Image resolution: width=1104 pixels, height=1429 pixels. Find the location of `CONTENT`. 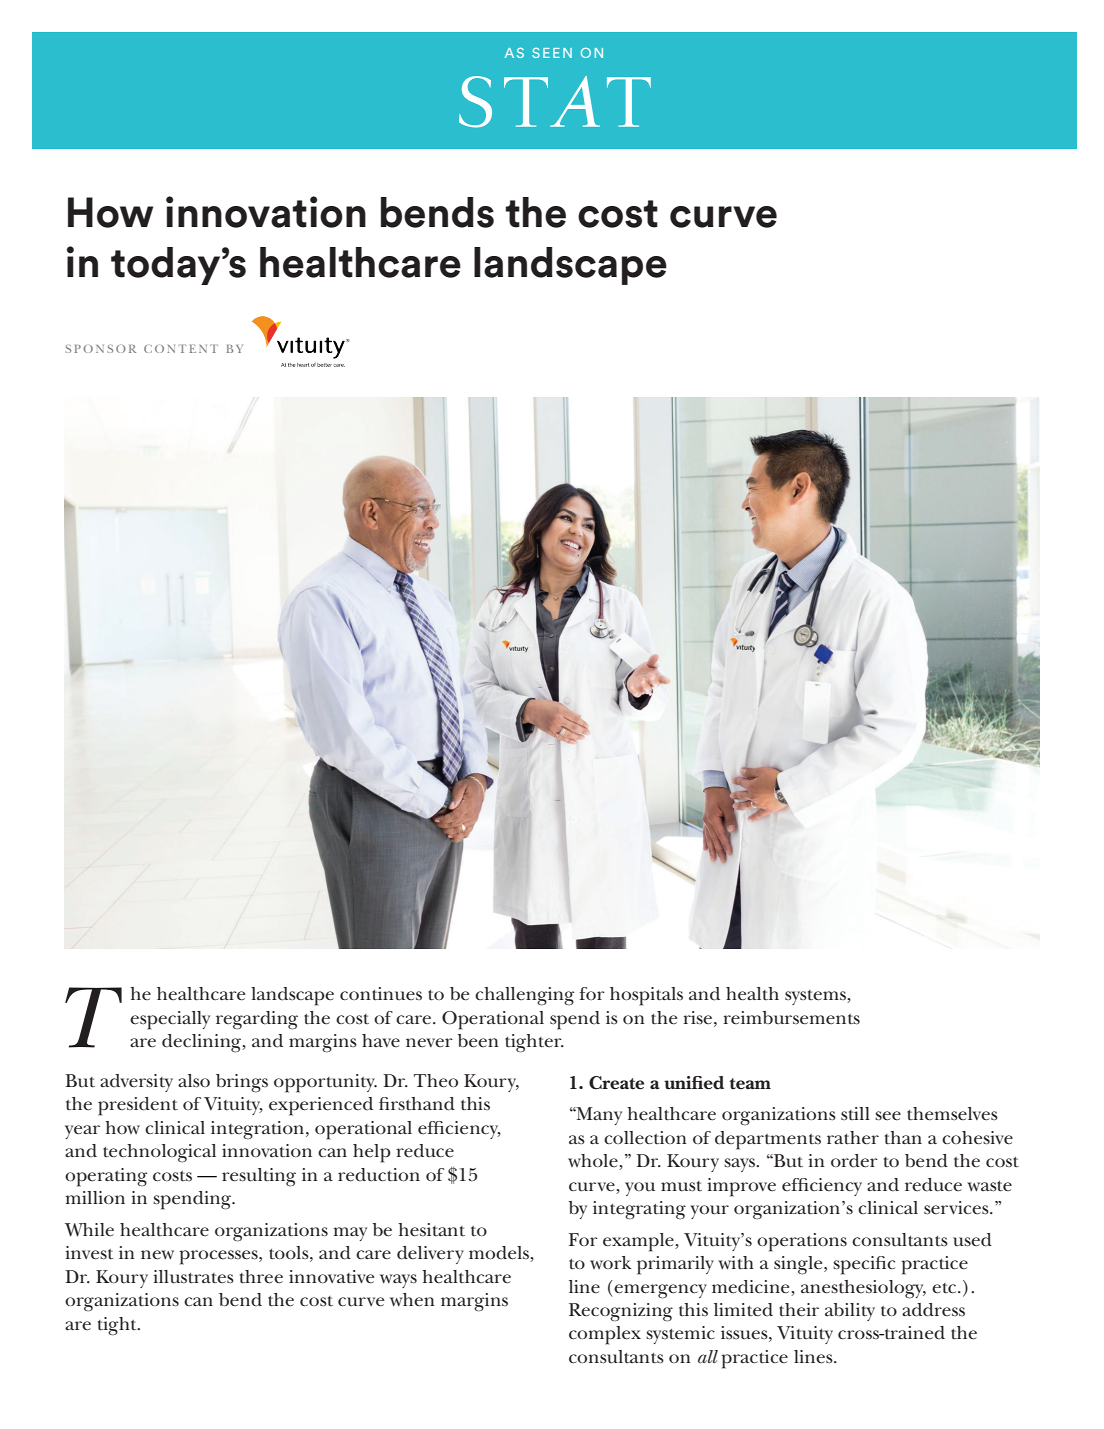

CONTENT is located at coordinates (181, 349).
